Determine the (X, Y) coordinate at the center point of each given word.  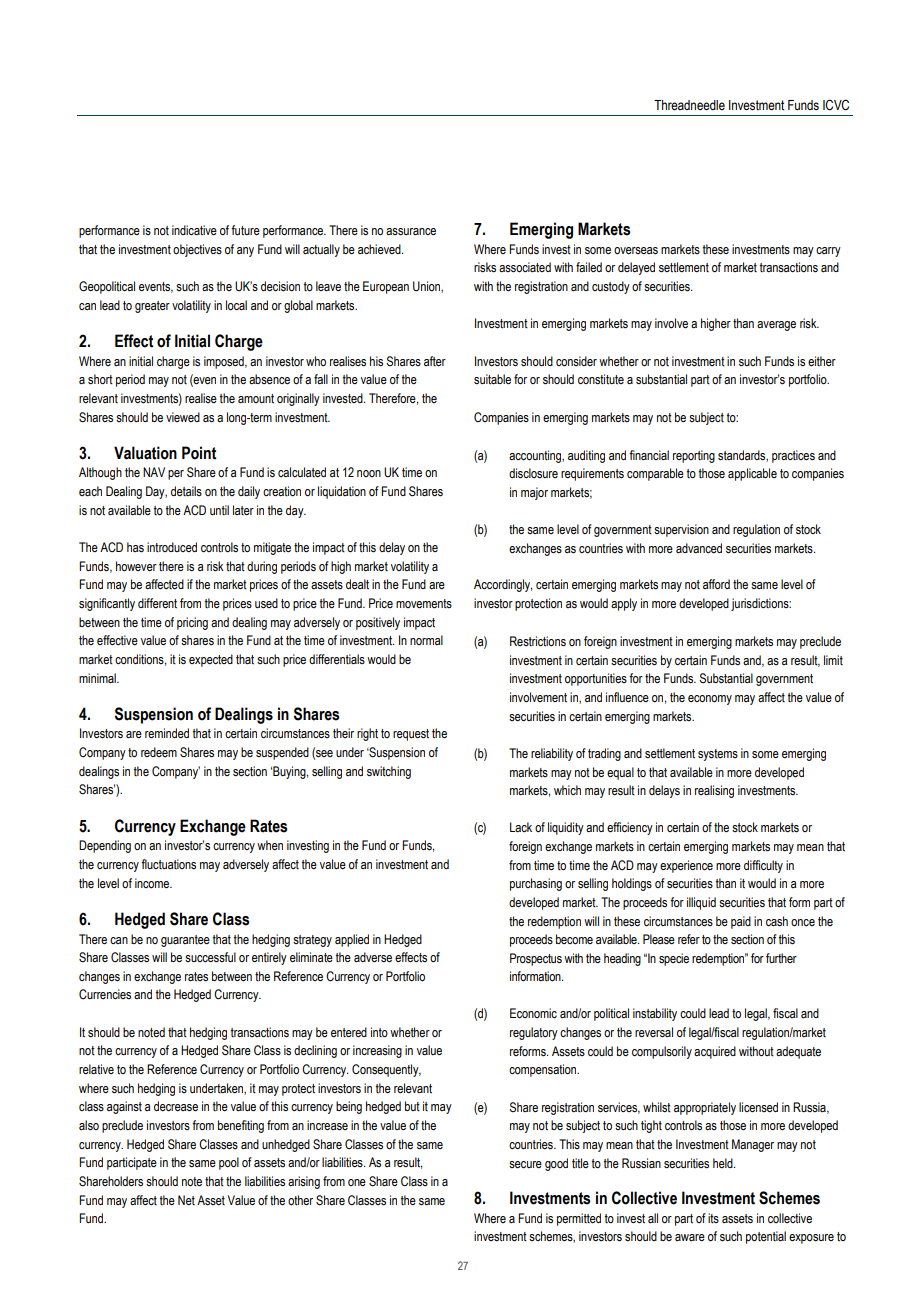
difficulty (763, 866)
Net (186, 1200)
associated (525, 267)
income (153, 883)
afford (716, 584)
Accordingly (503, 585)
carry (828, 252)
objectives (197, 250)
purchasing (536, 884)
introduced (172, 547)
